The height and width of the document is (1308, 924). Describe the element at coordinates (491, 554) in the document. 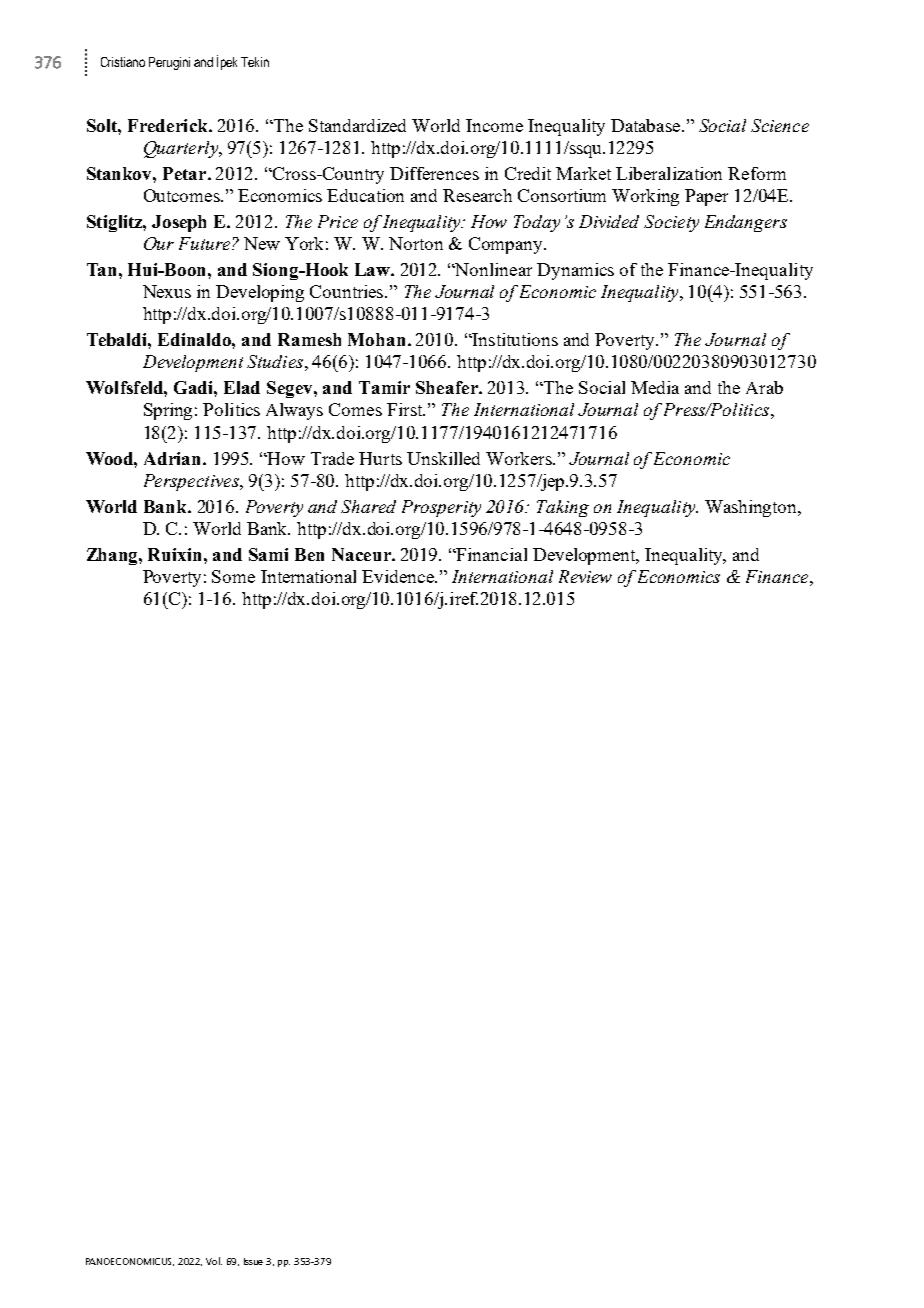

I see `Financial` at that location.
